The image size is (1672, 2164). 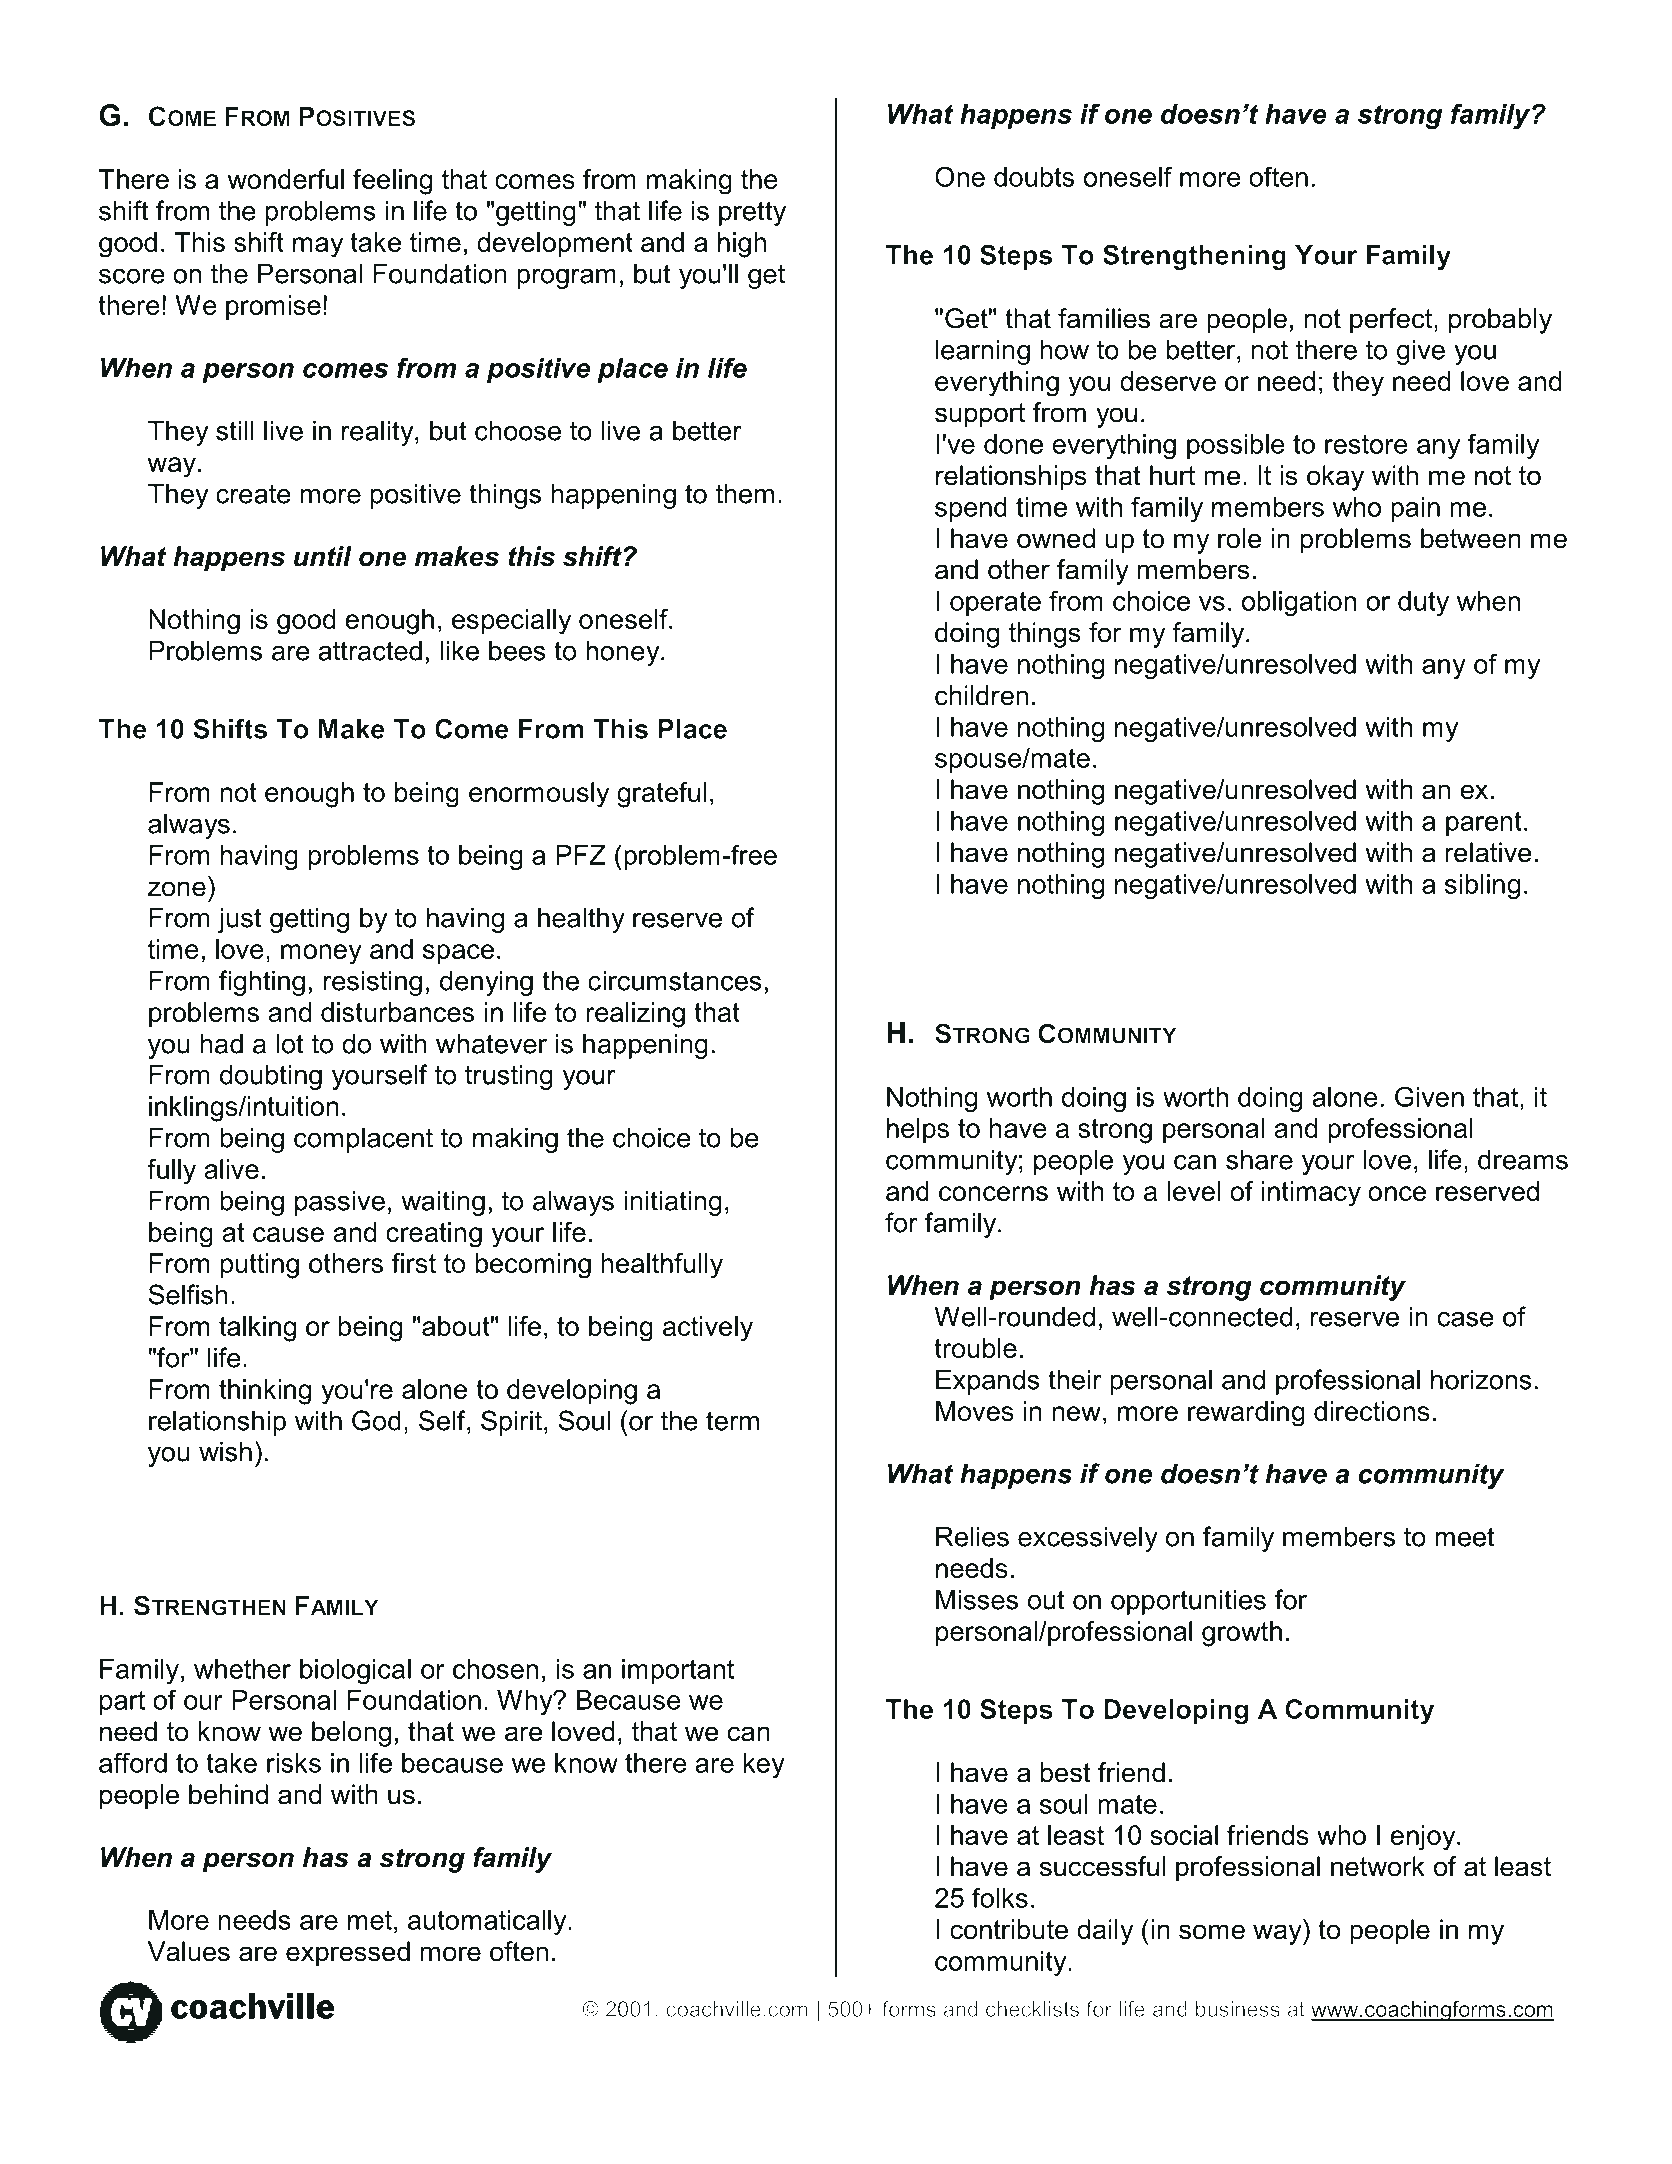 I want to click on perfect, so click(x=1391, y=321).
